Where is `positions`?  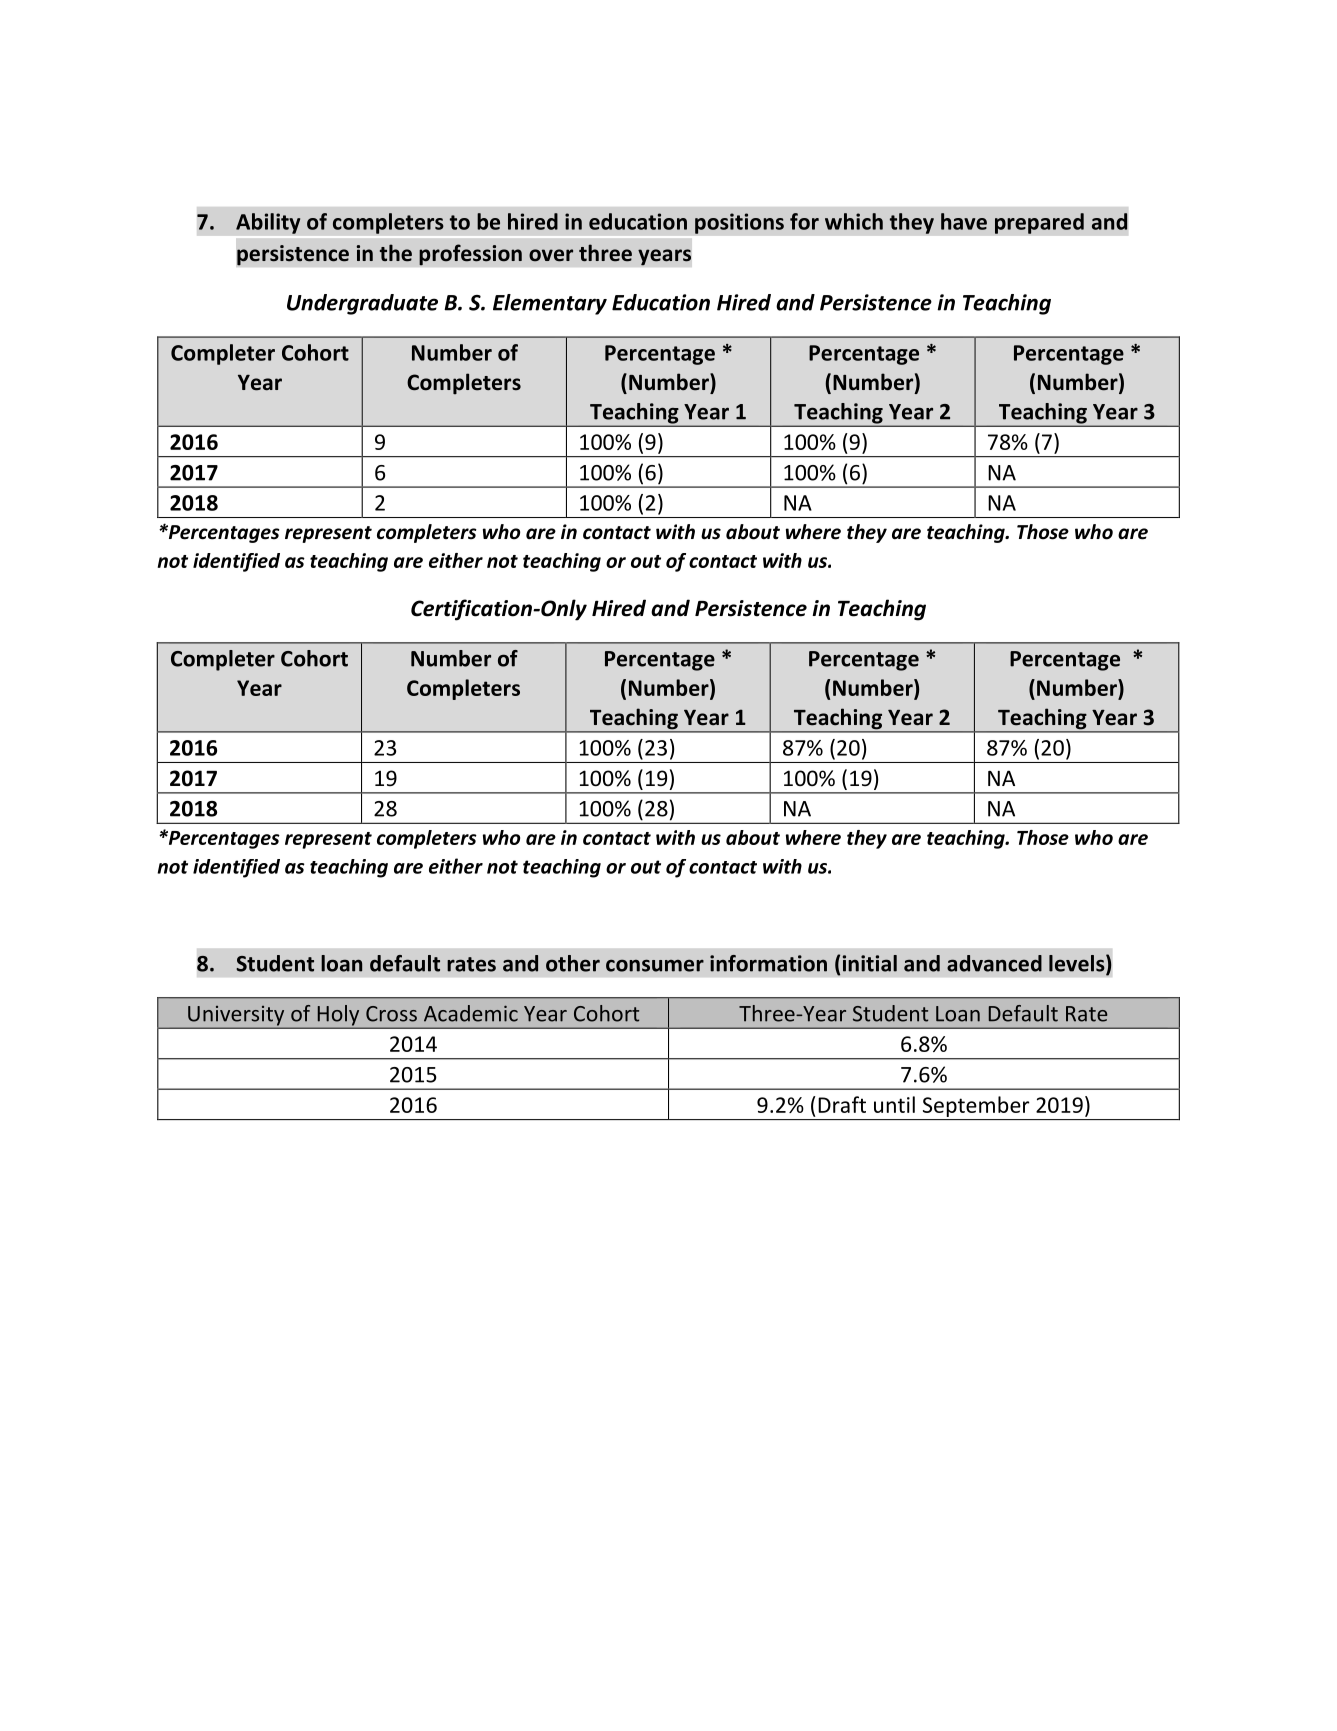 positions is located at coordinates (739, 223).
